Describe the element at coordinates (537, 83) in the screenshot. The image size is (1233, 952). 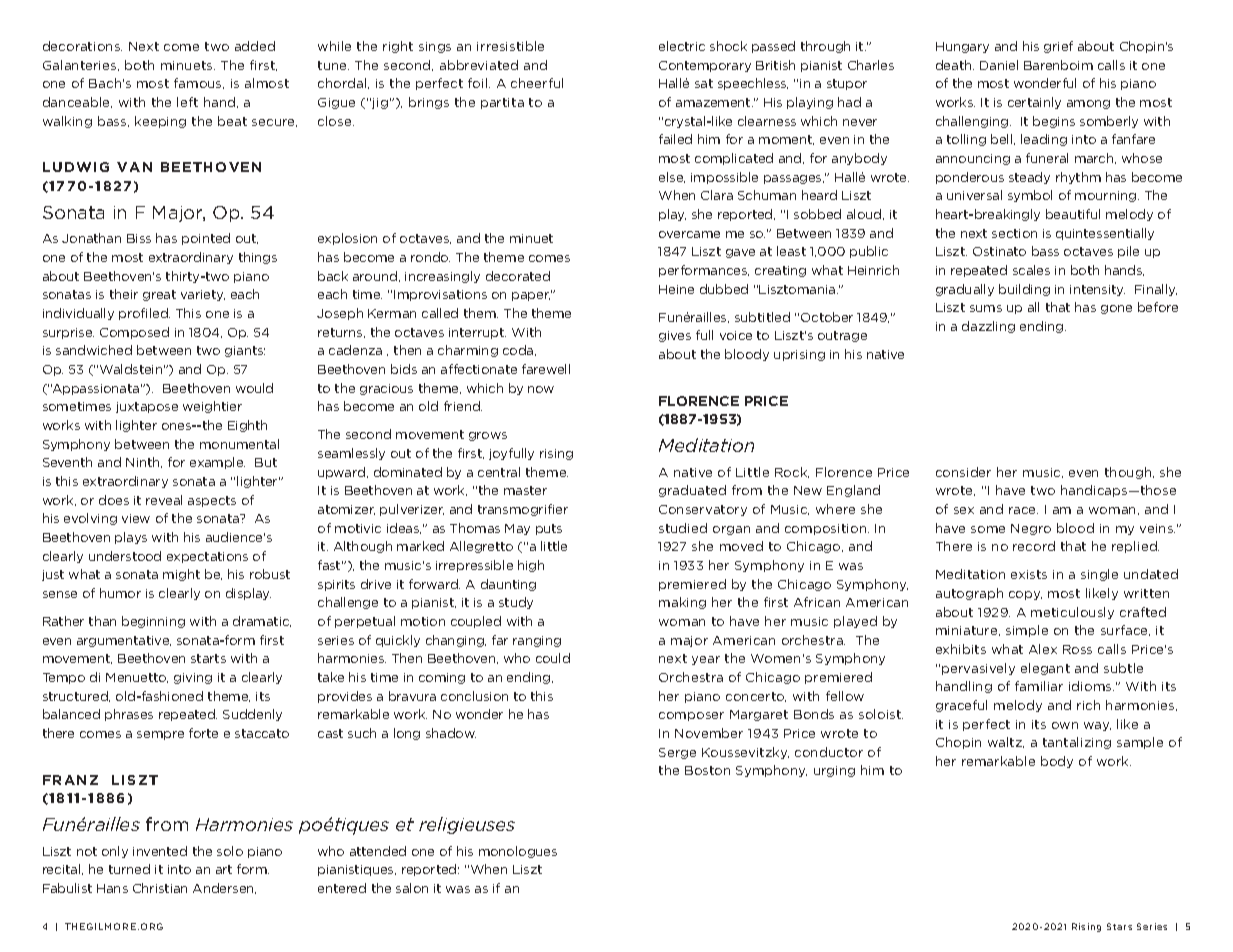
I see `cheerful` at that location.
